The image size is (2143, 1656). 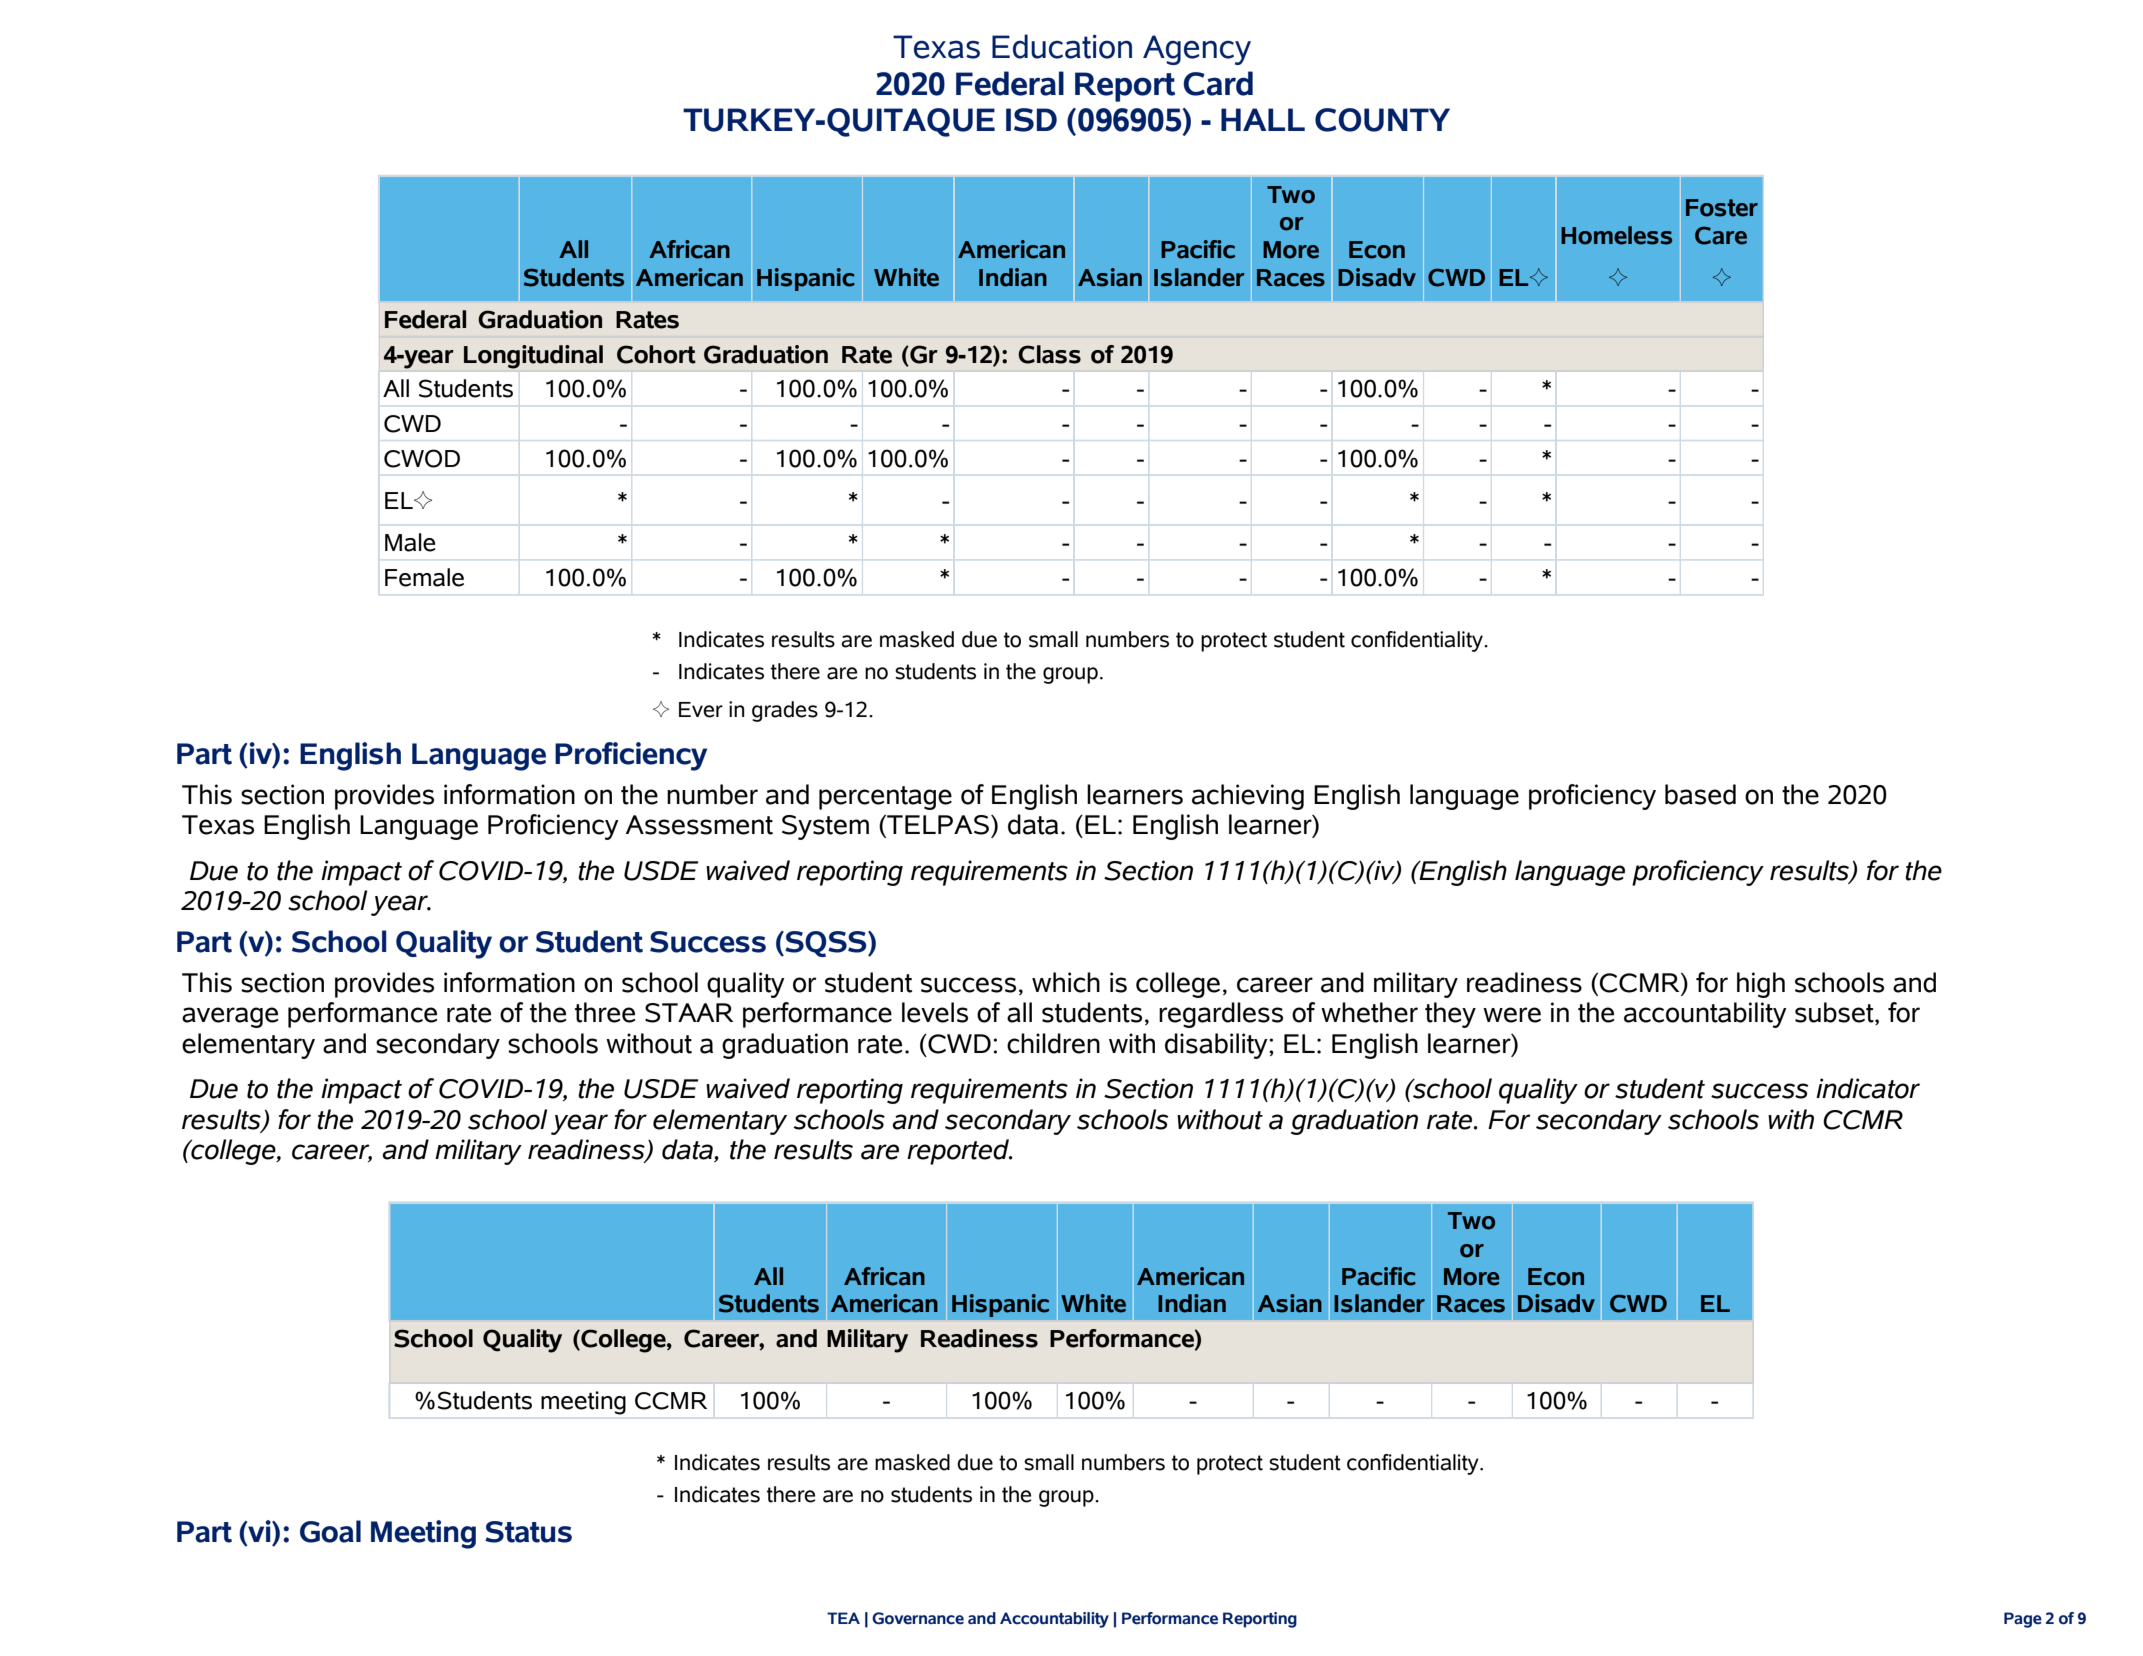 What do you see at coordinates (533, 357) in the screenshot?
I see `Longitudinal` at bounding box center [533, 357].
